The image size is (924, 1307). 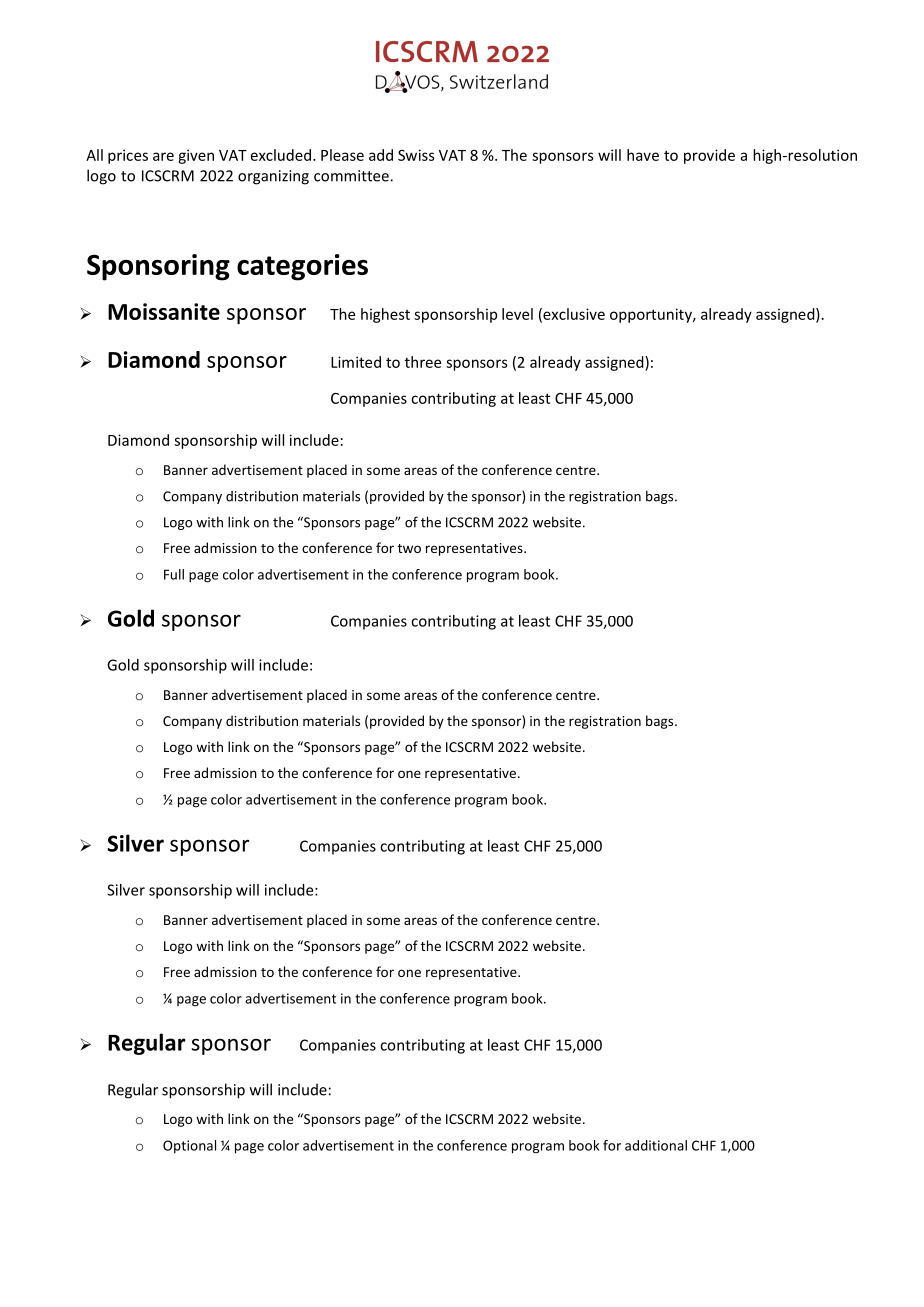 What do you see at coordinates (174, 574) in the screenshot?
I see `Full` at bounding box center [174, 574].
